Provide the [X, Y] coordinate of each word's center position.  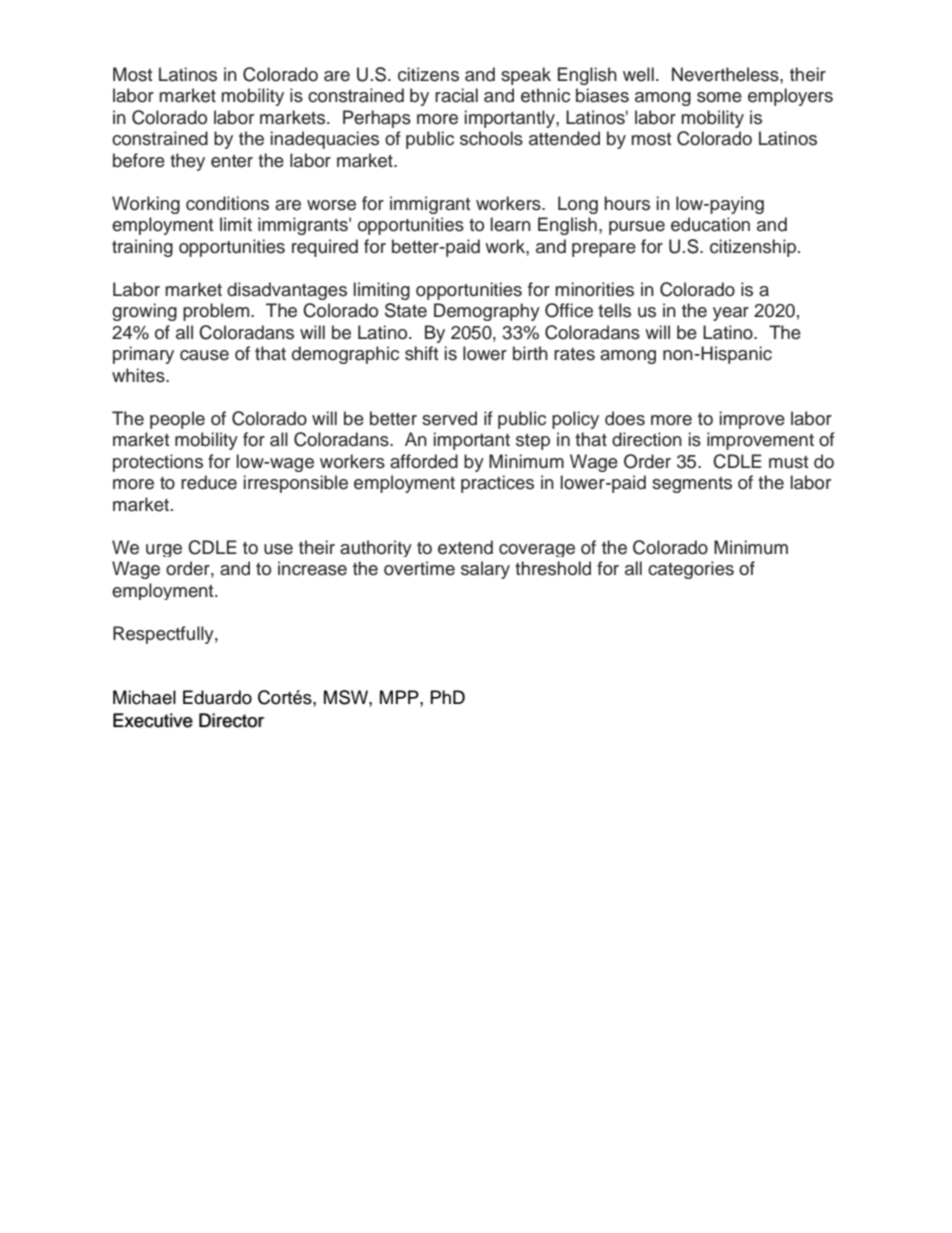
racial [456, 95]
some [719, 97]
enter [232, 161]
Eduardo [217, 697]
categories [691, 570]
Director [231, 720]
